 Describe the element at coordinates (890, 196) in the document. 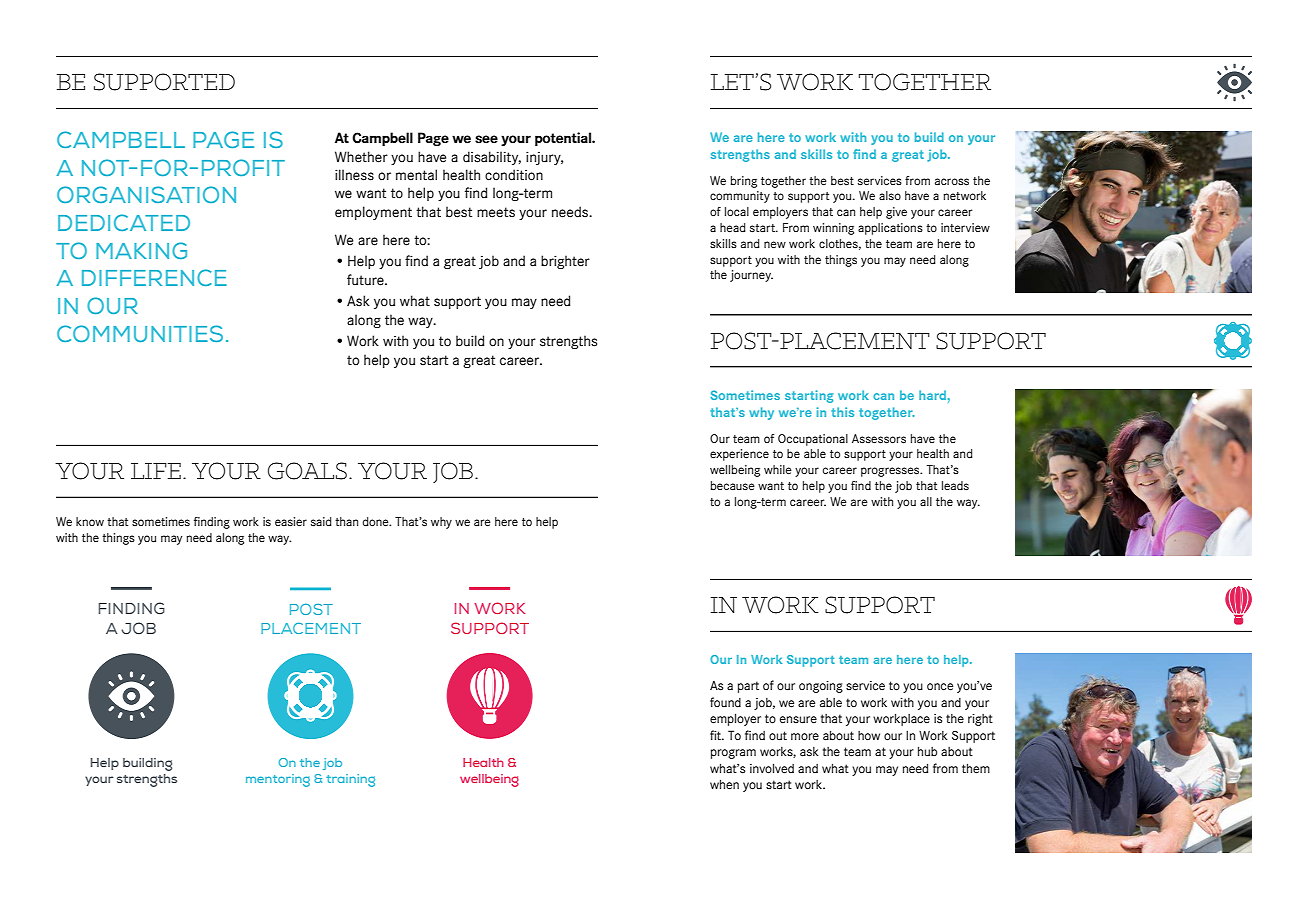

I see `also` at that location.
